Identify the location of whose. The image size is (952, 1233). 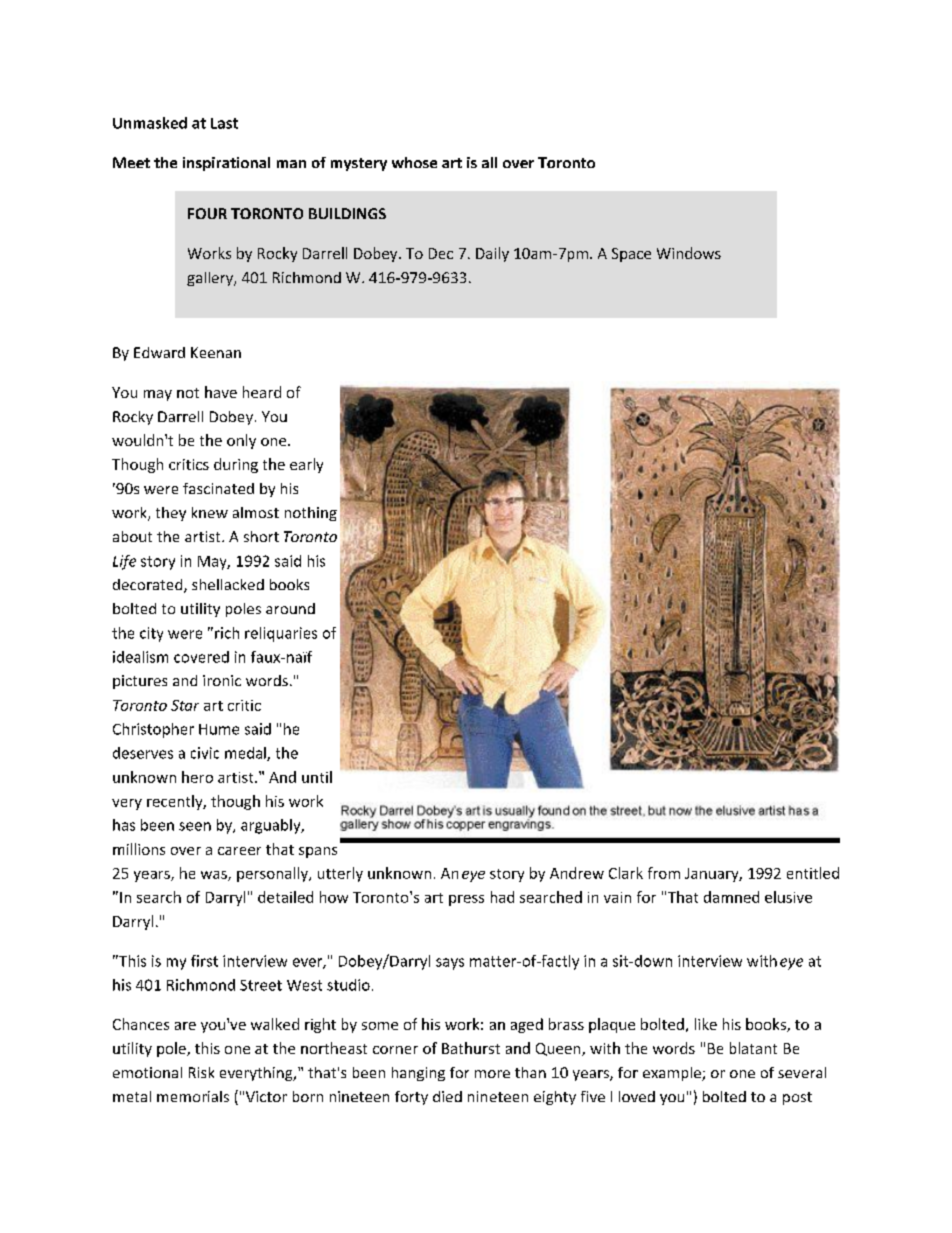
(414, 162).
